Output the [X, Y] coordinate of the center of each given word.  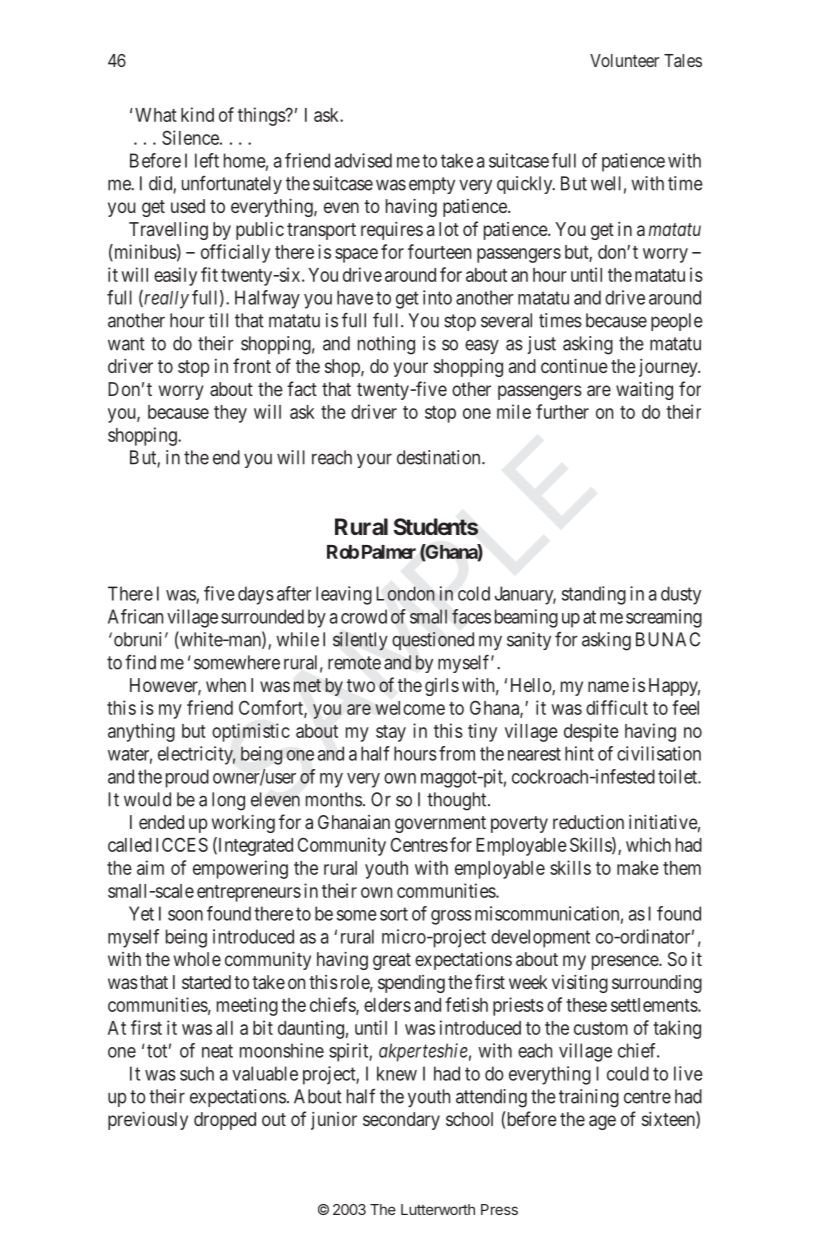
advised [363, 160]
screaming [664, 618]
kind [197, 114]
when [226, 685]
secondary [401, 1121]
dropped [225, 1121]
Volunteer [624, 60]
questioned [433, 641]
